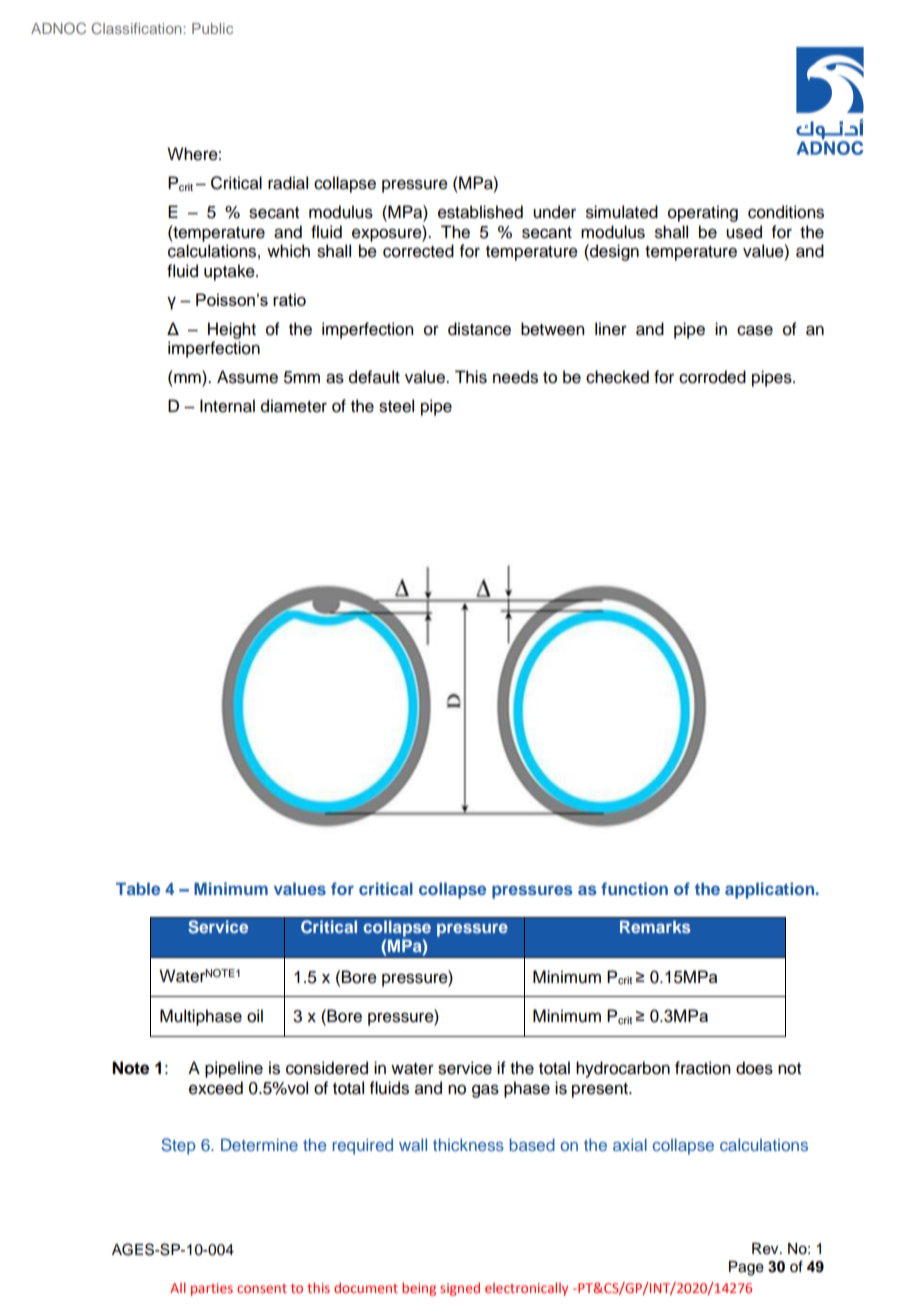 This screenshot has width=924, height=1307. Describe the element at coordinates (396, 406) in the screenshot. I see `steel` at that location.
